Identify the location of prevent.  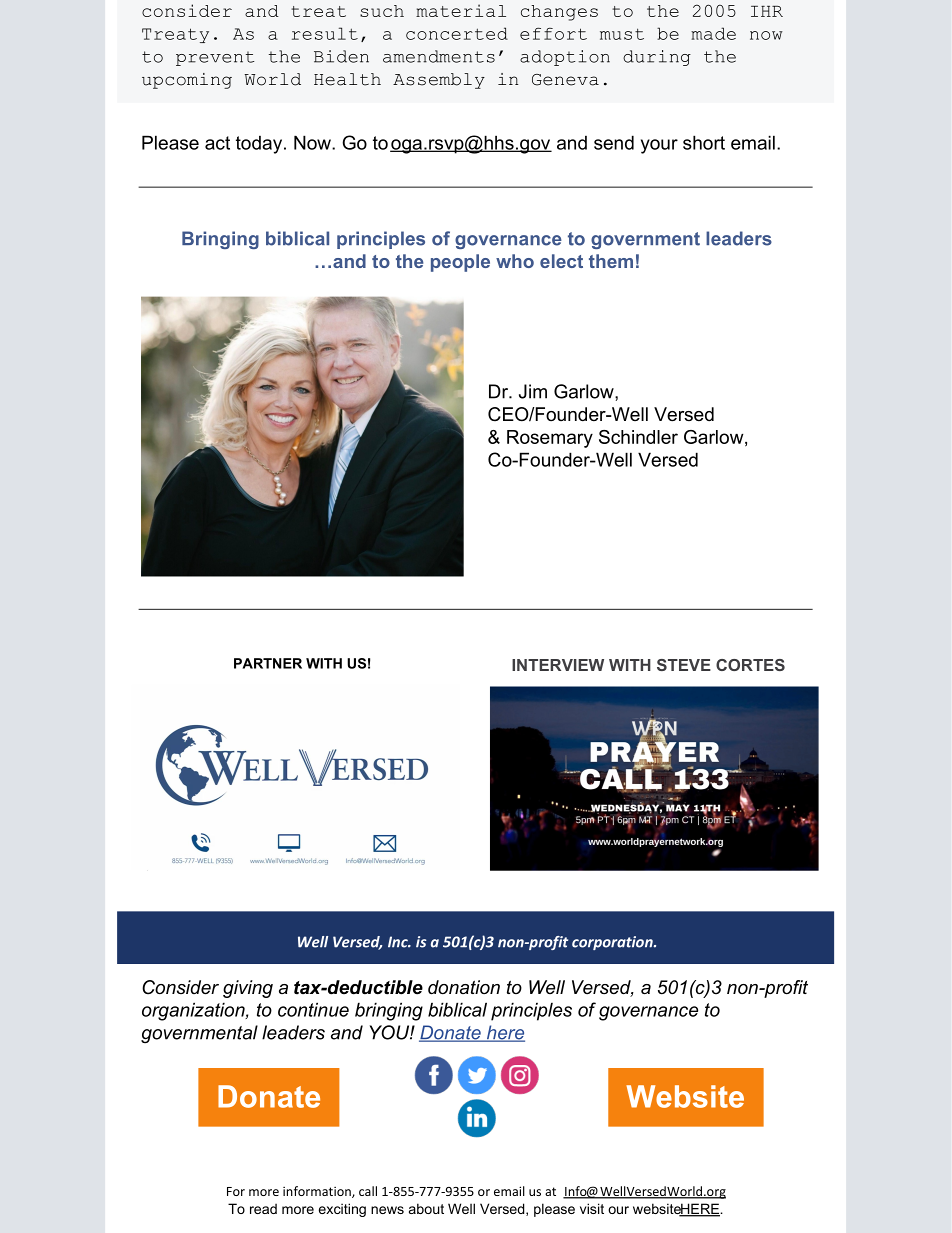
(215, 58).
